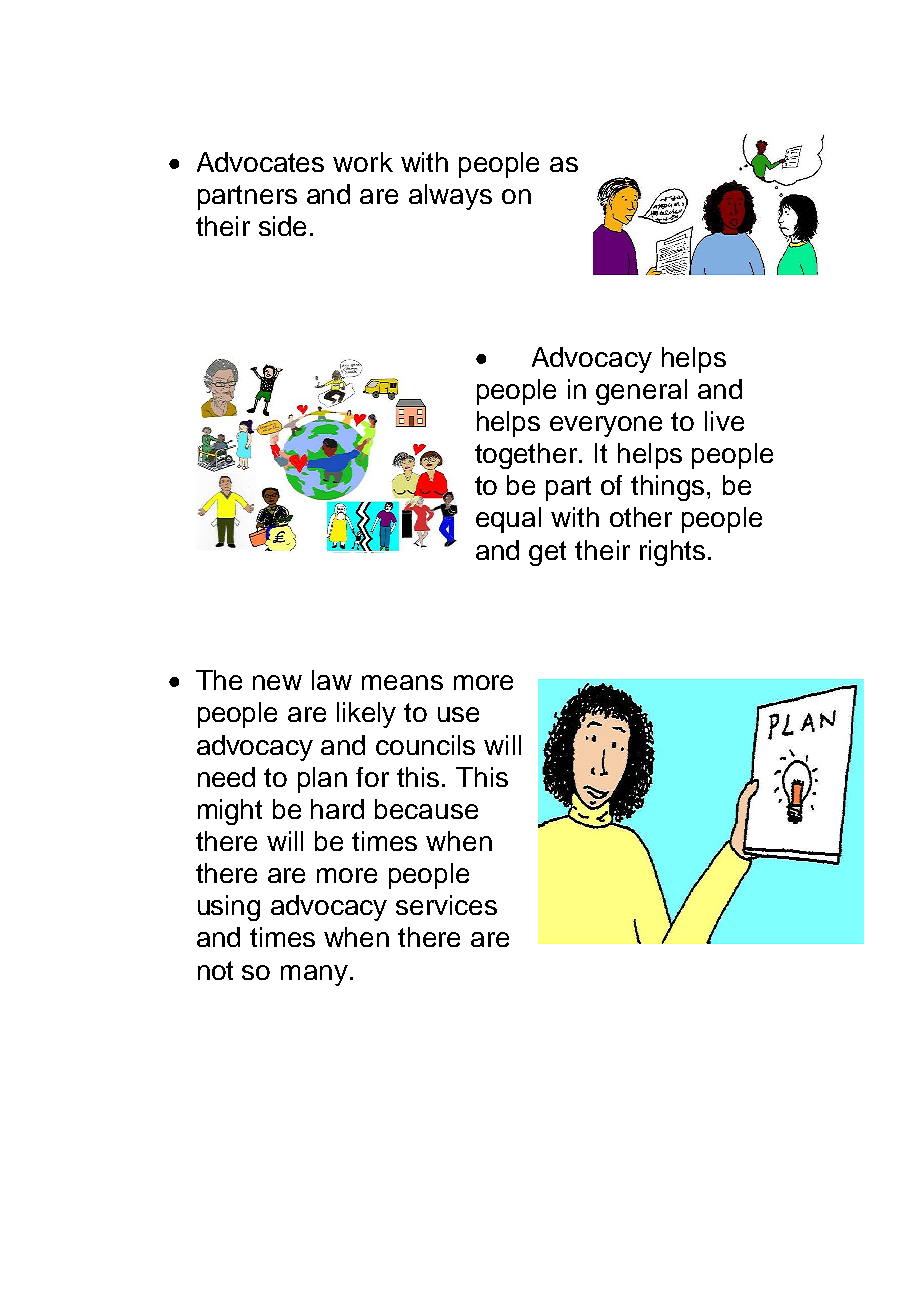 Image resolution: width=924 pixels, height=1308 pixels. I want to click on equal, so click(508, 520).
